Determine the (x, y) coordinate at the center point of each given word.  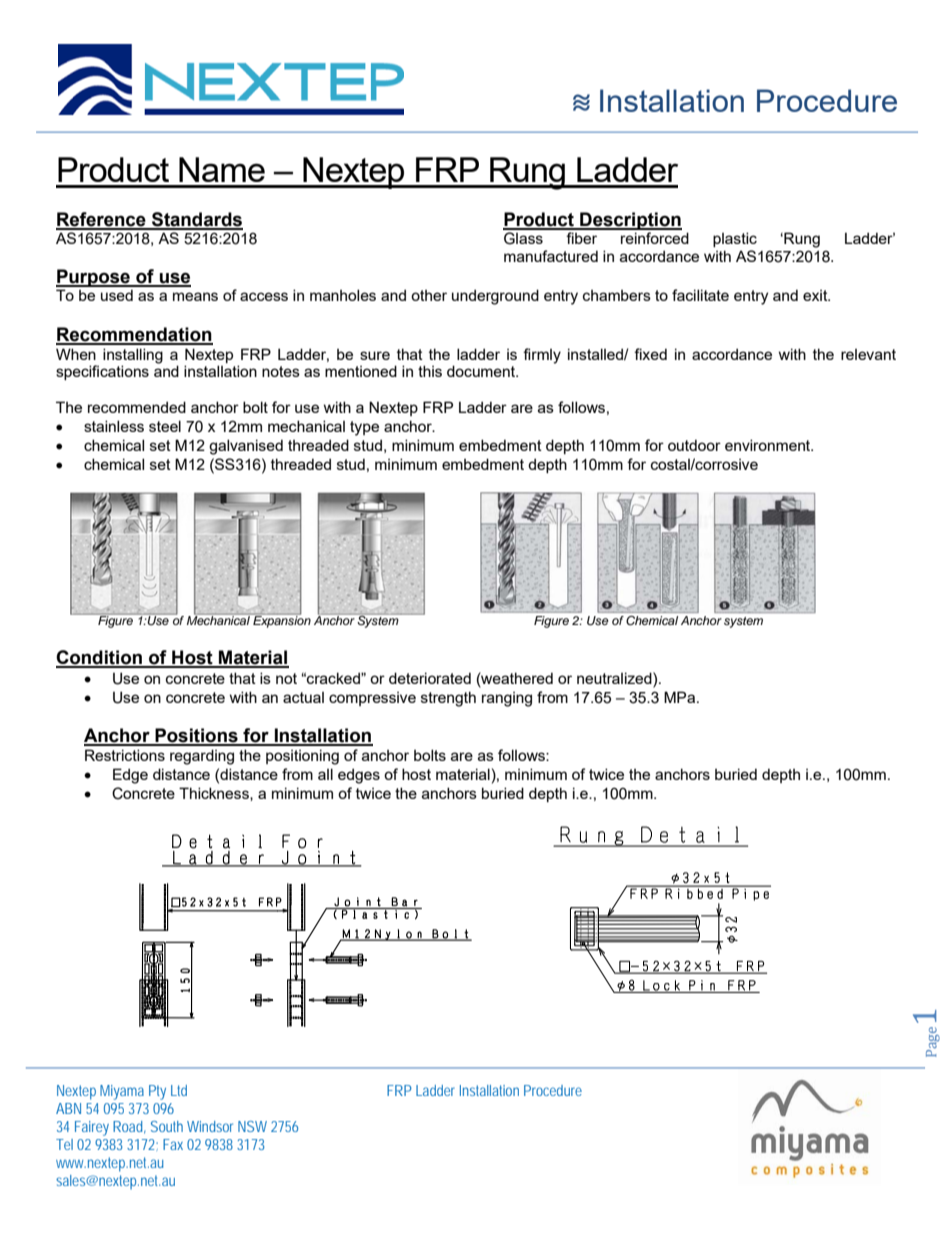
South (167, 1126)
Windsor (210, 1126)
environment (769, 445)
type (364, 428)
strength (448, 699)
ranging (507, 699)
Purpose (94, 278)
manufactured (551, 256)
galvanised (246, 447)
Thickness (215, 794)
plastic (735, 239)
